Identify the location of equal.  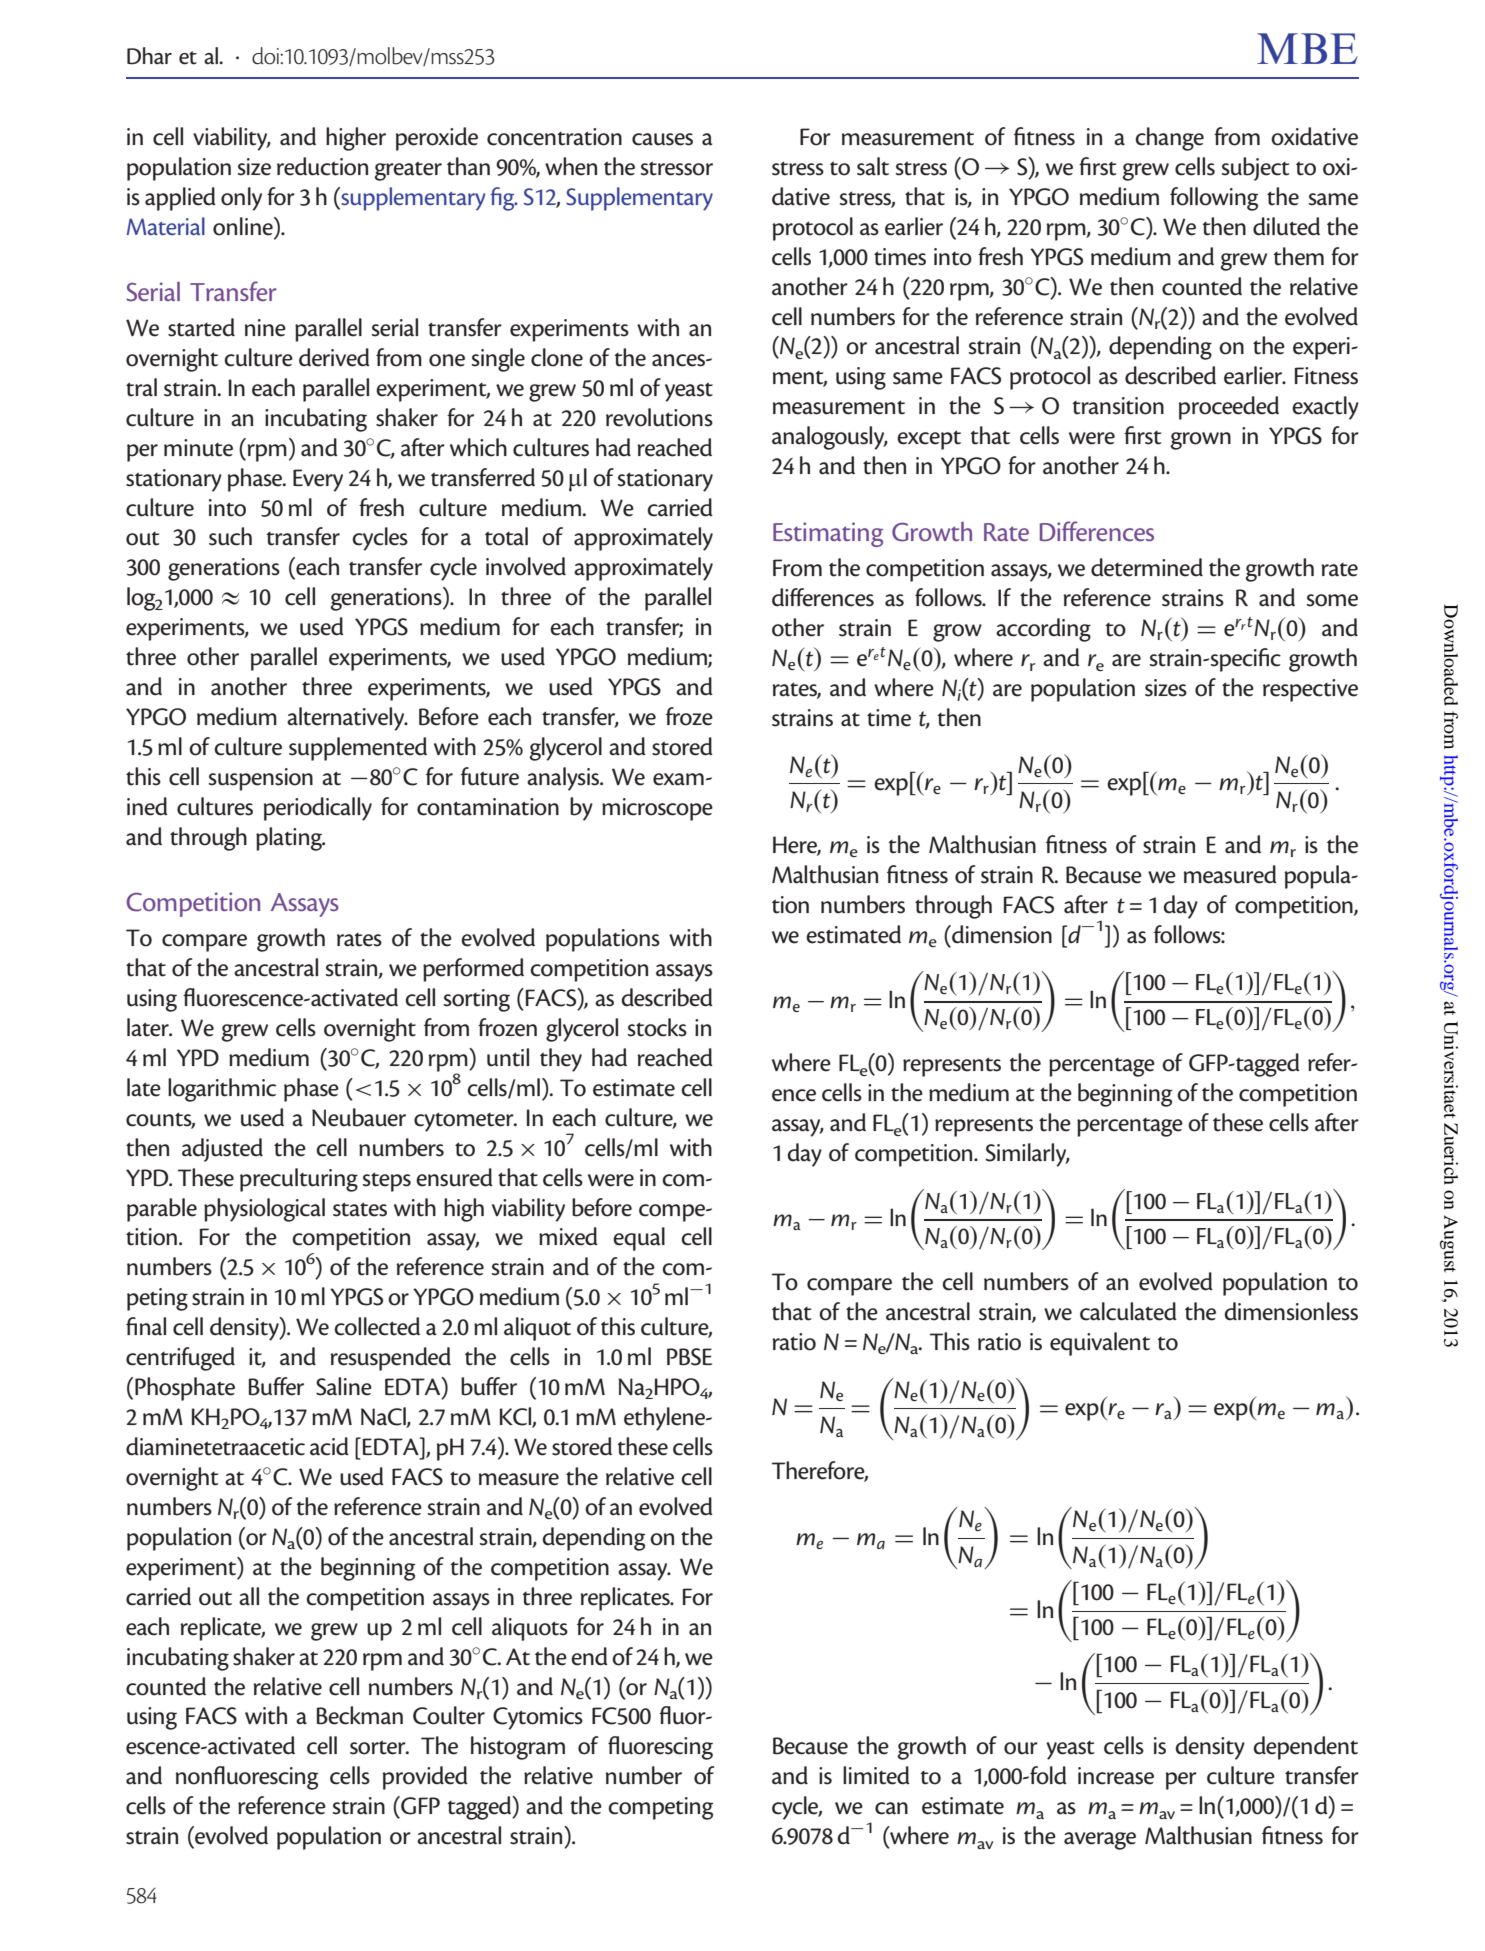
(639, 1239).
